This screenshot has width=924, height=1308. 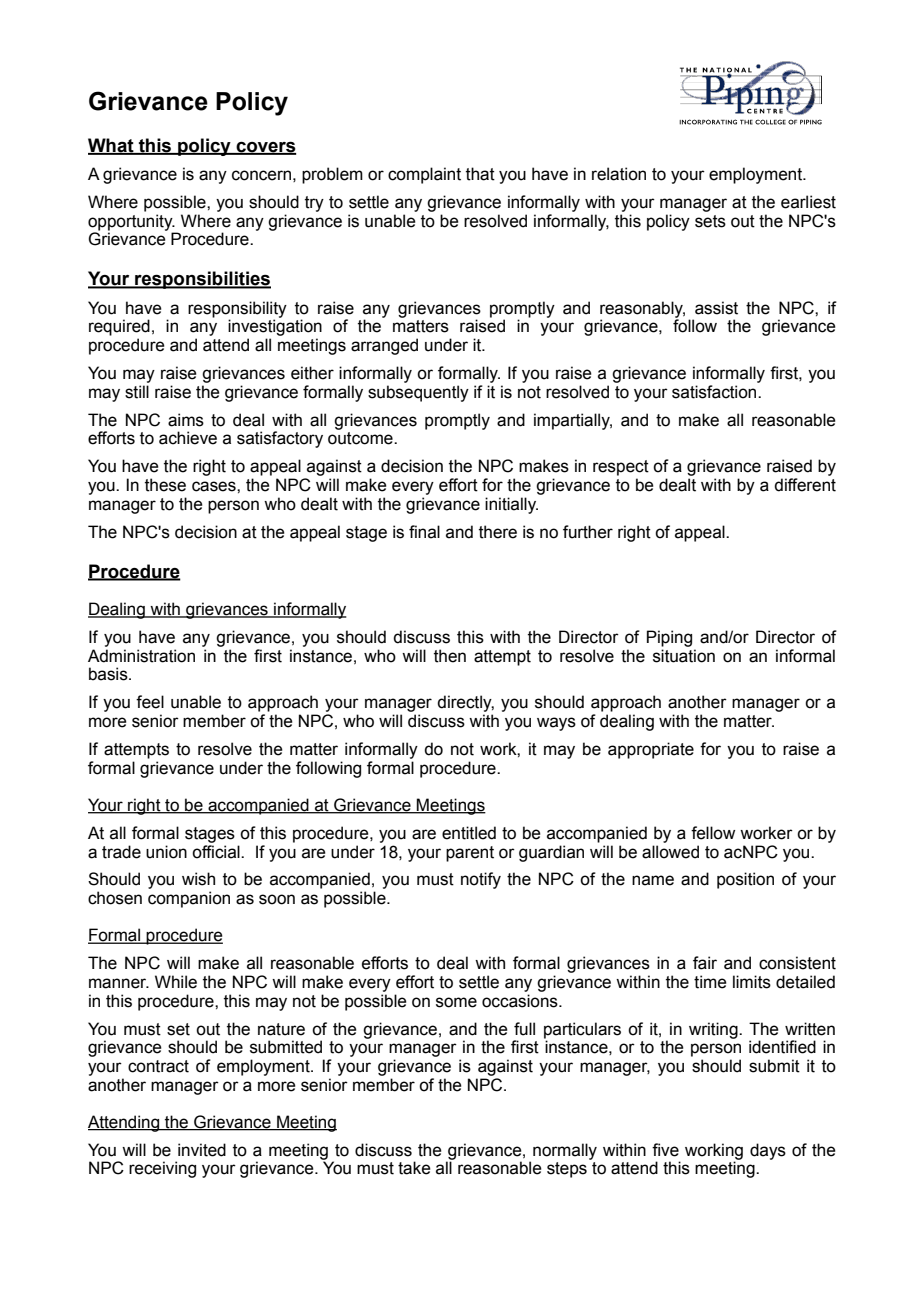 What do you see at coordinates (710, 221) in the screenshot?
I see `sets` at bounding box center [710, 221].
